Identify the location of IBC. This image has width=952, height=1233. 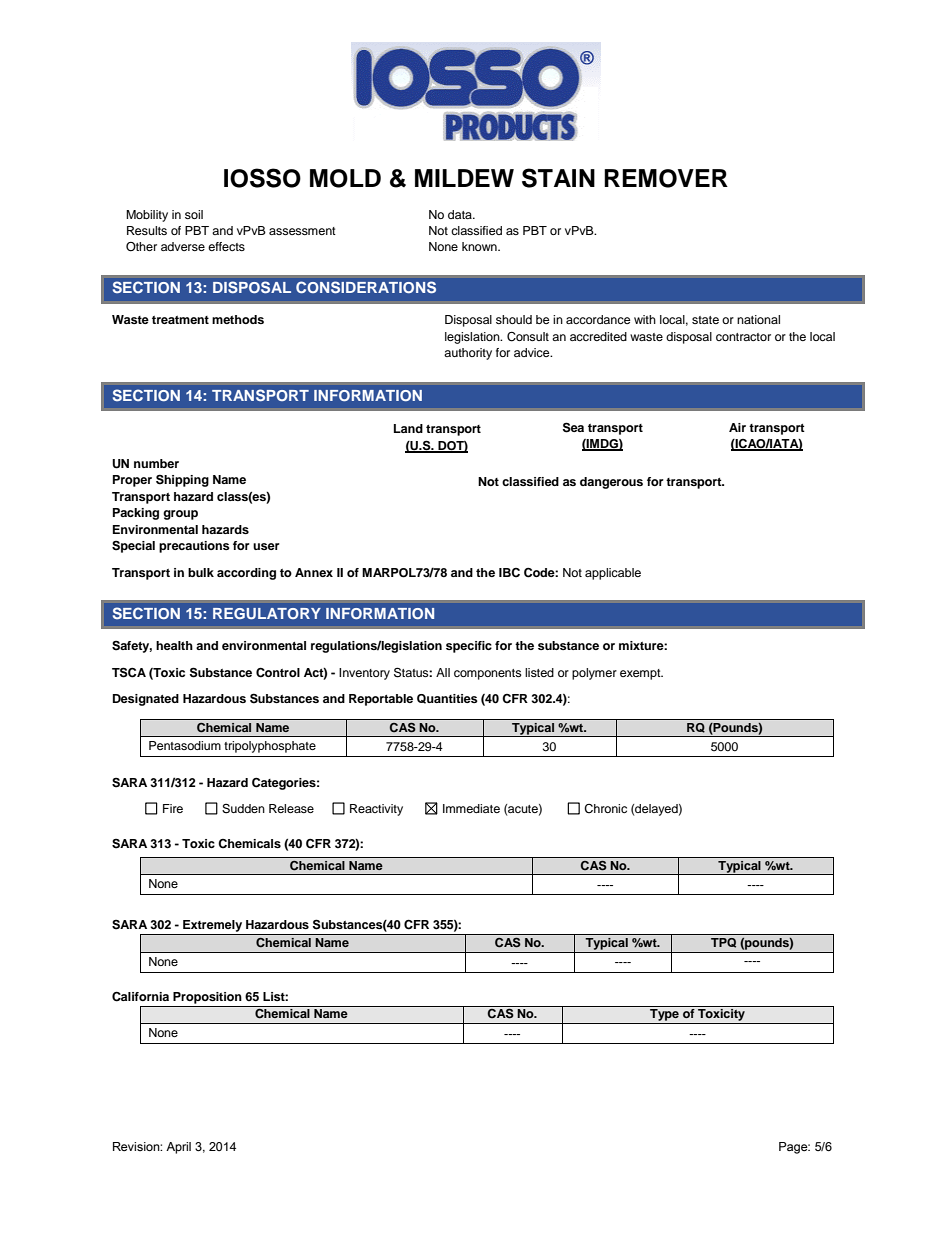
(509, 573).
